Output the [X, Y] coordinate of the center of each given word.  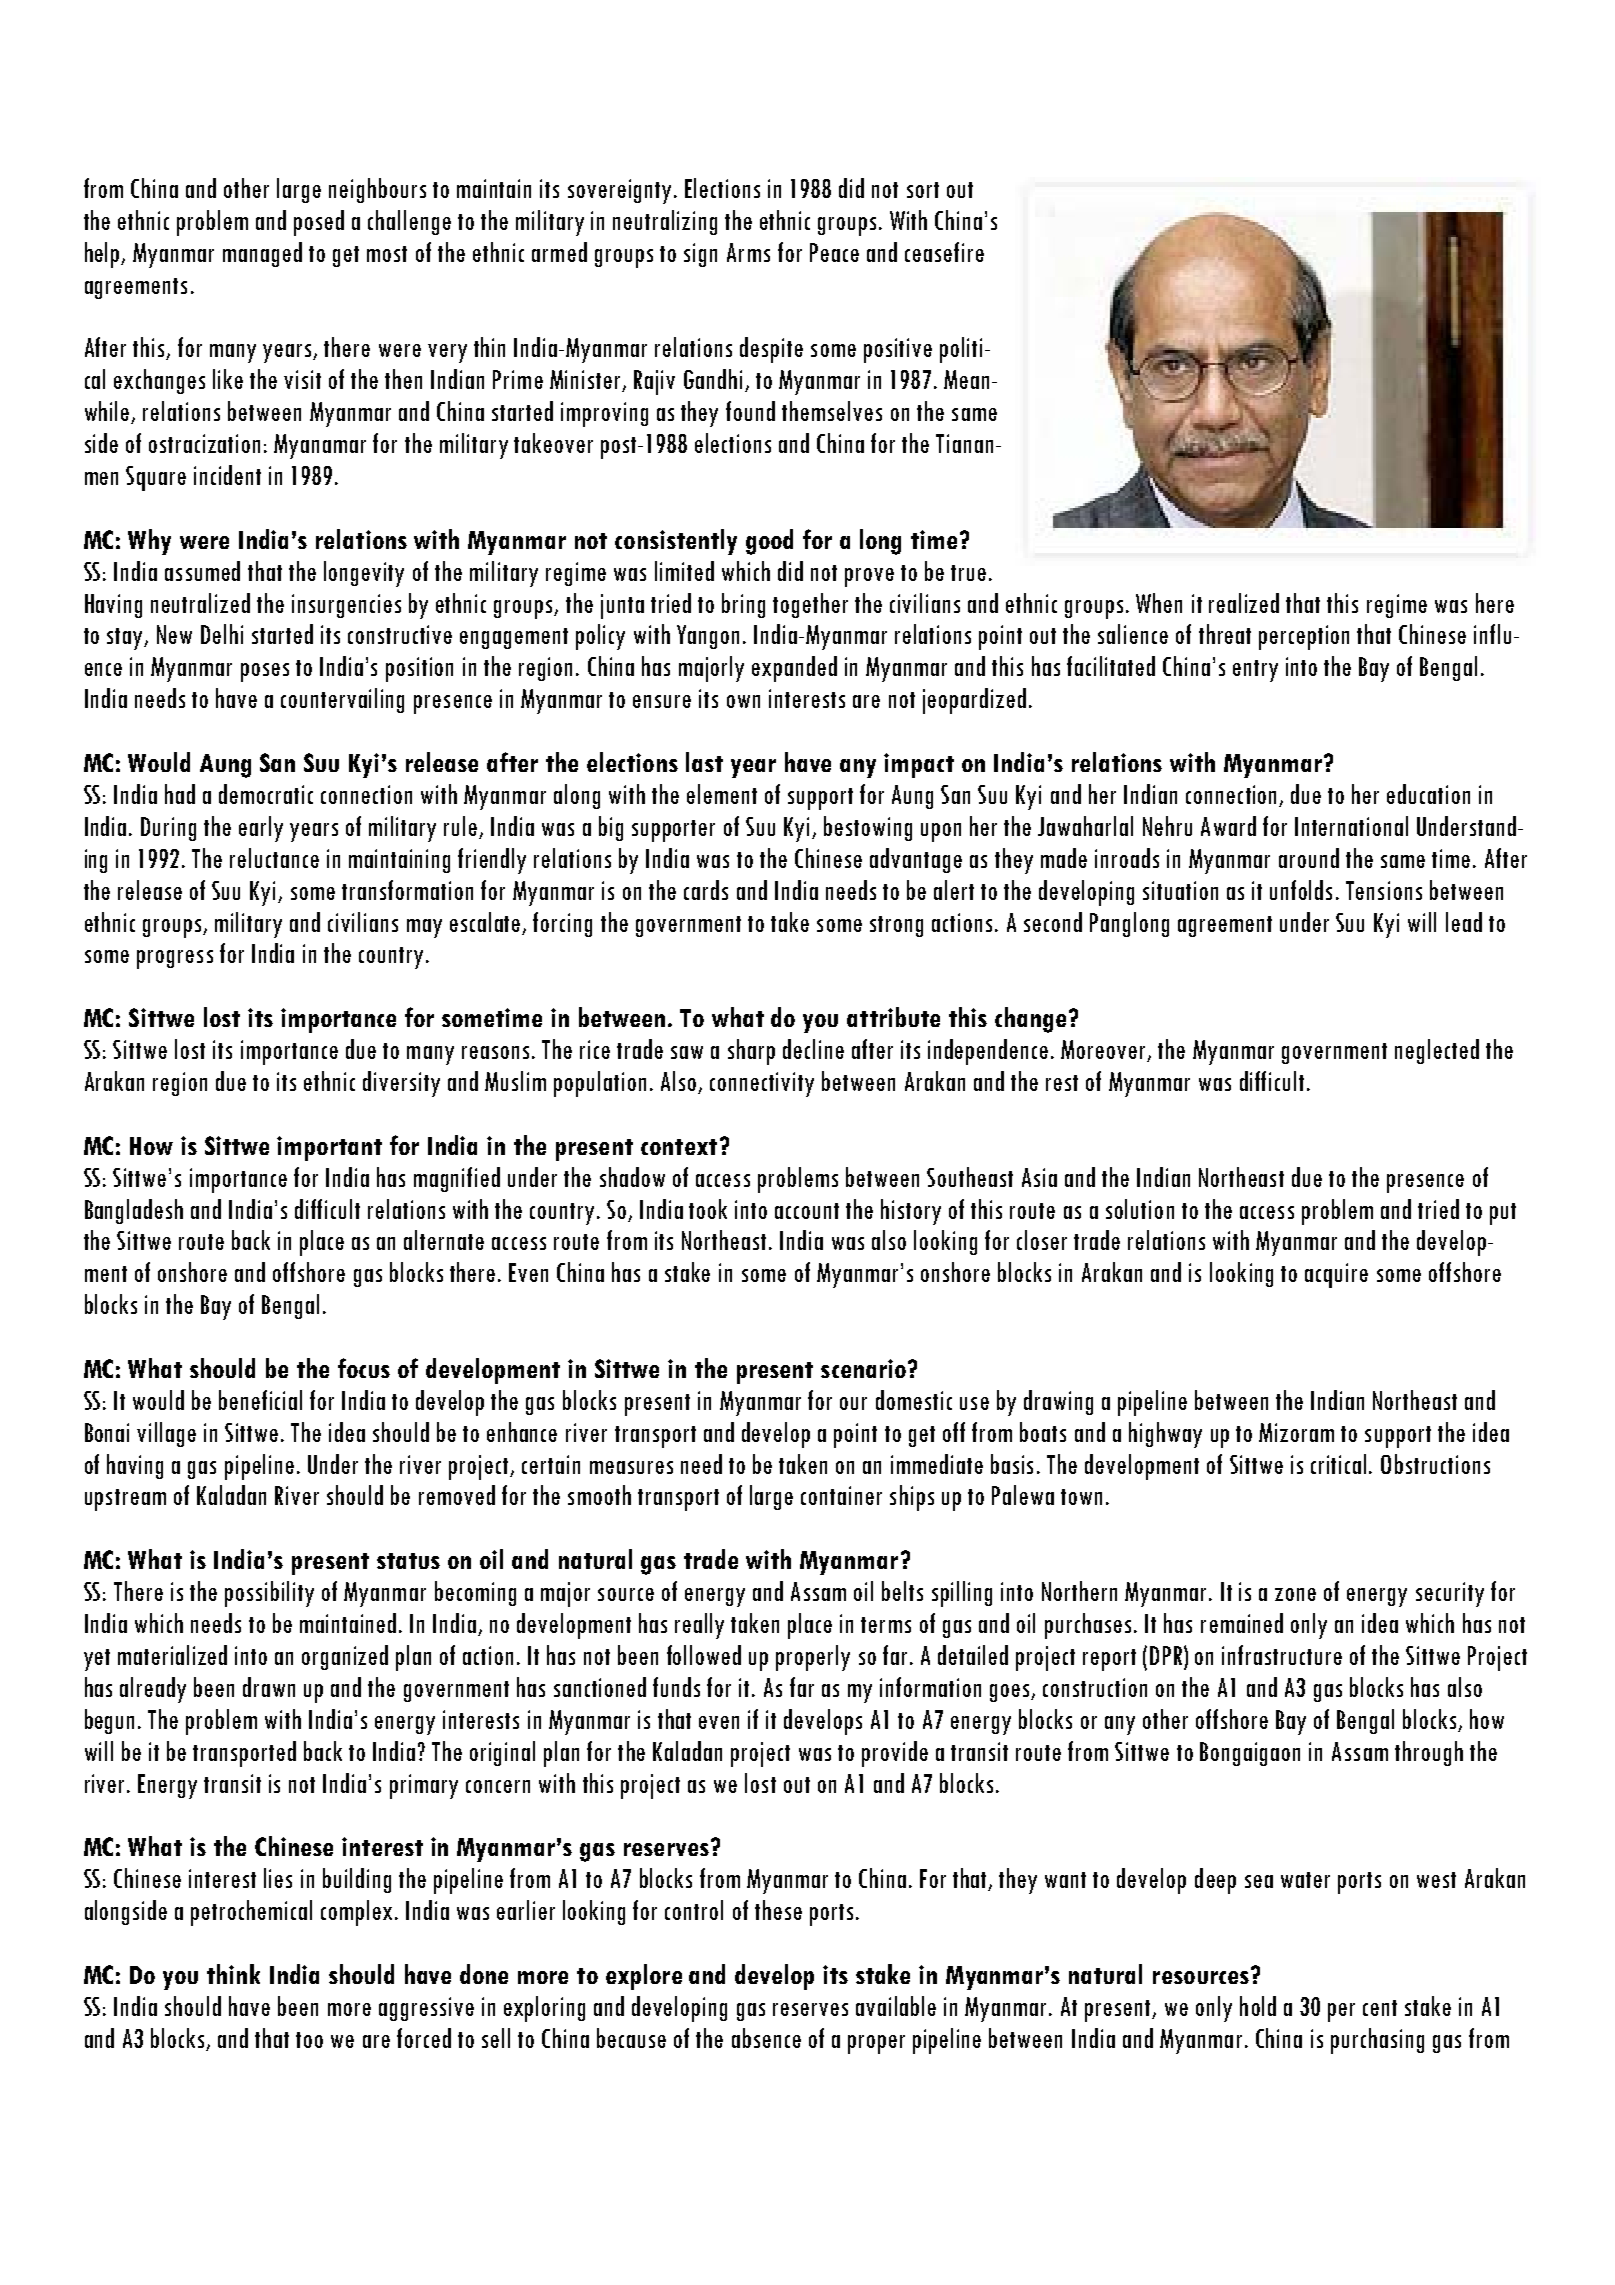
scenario [863, 1368]
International [1351, 826]
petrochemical [251, 1913]
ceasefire [944, 252]
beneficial [260, 1400]
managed [262, 254]
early [261, 829]
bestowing [868, 828]
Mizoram [1296, 1432]
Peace [834, 252]
